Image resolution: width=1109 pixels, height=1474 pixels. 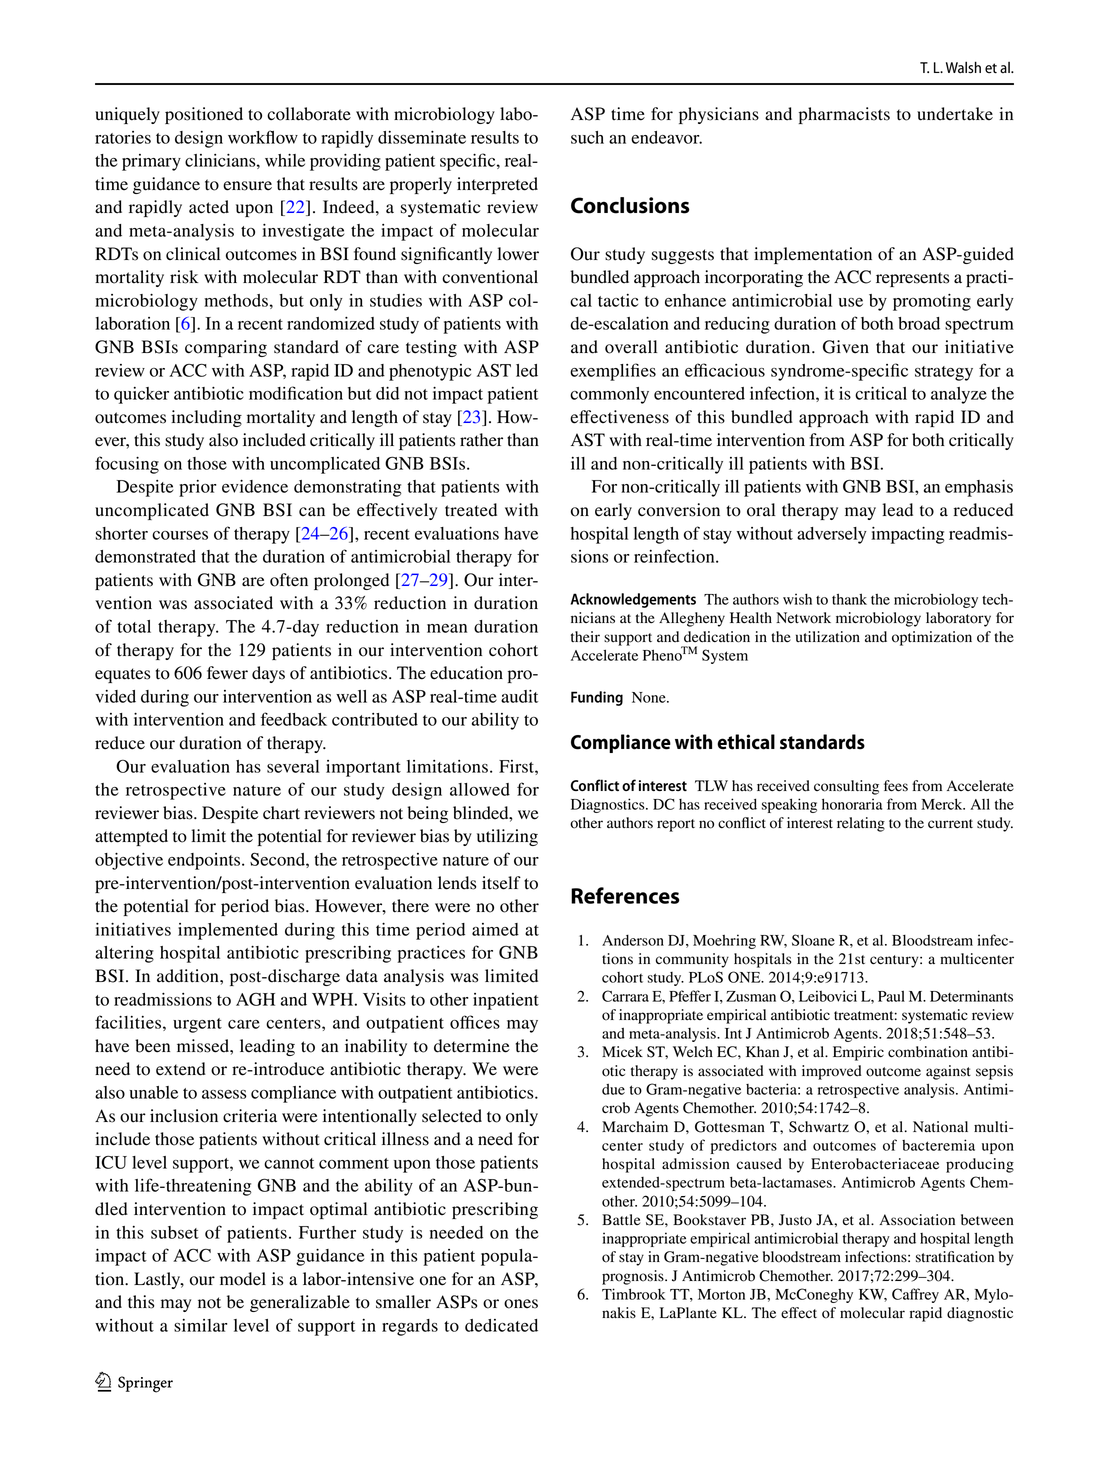 I want to click on uniquely, so click(x=127, y=115).
